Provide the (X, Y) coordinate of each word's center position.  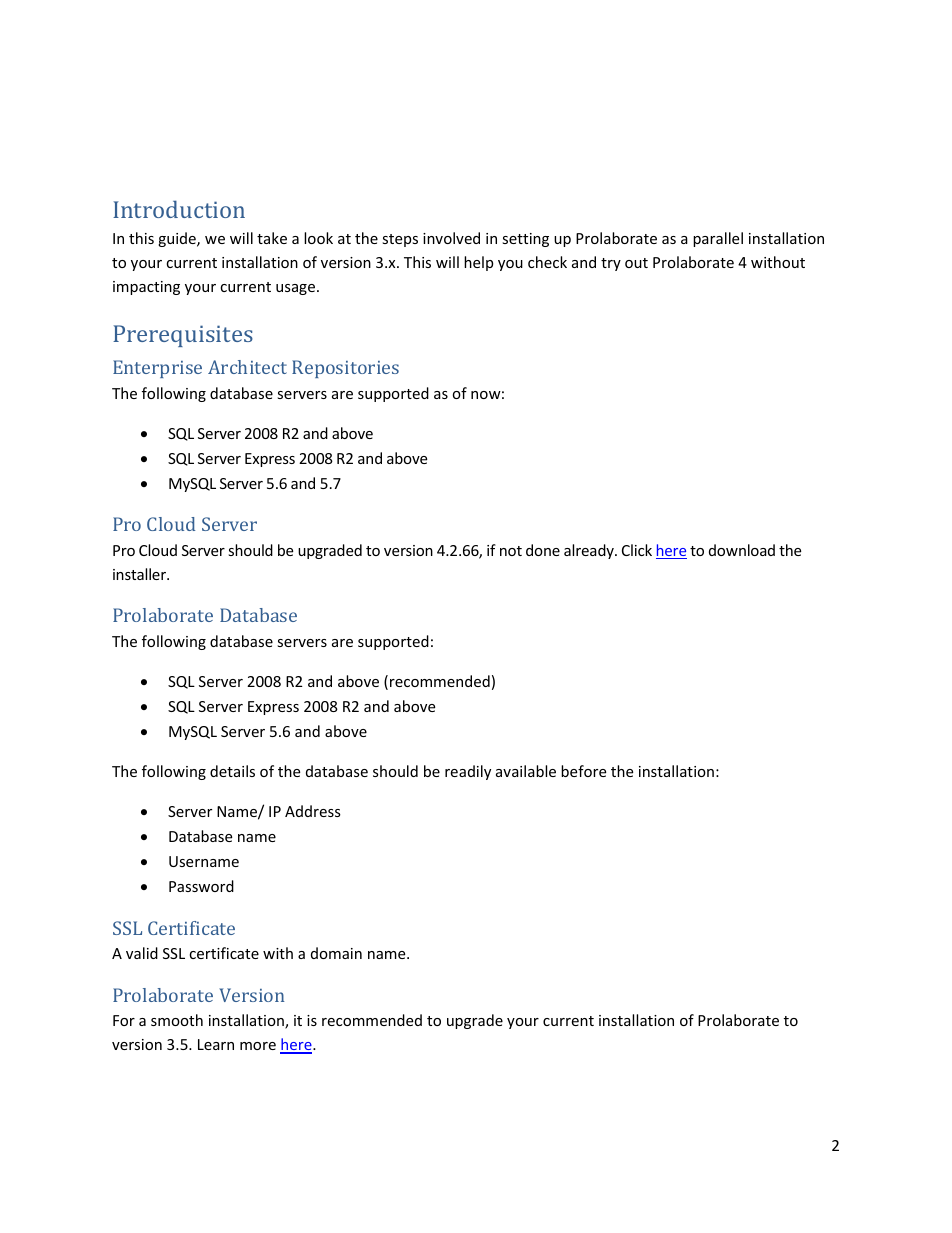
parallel (718, 239)
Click (637, 550)
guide (178, 239)
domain (336, 953)
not (511, 551)
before (583, 771)
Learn (216, 1044)
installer (141, 574)
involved (451, 238)
